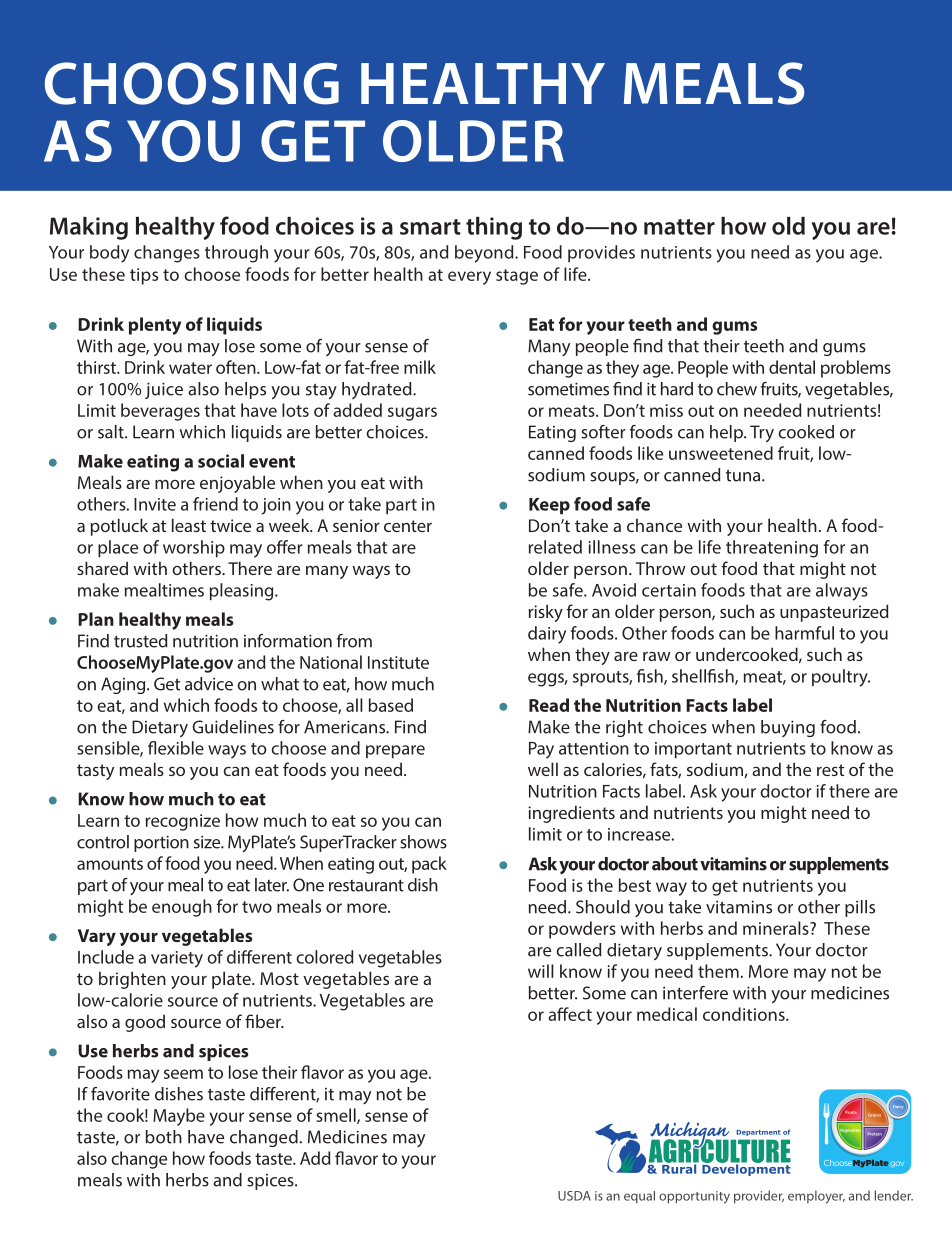 This screenshot has height=1233, width=952. Describe the element at coordinates (574, 1196) in the screenshot. I see `USDA` at that location.
